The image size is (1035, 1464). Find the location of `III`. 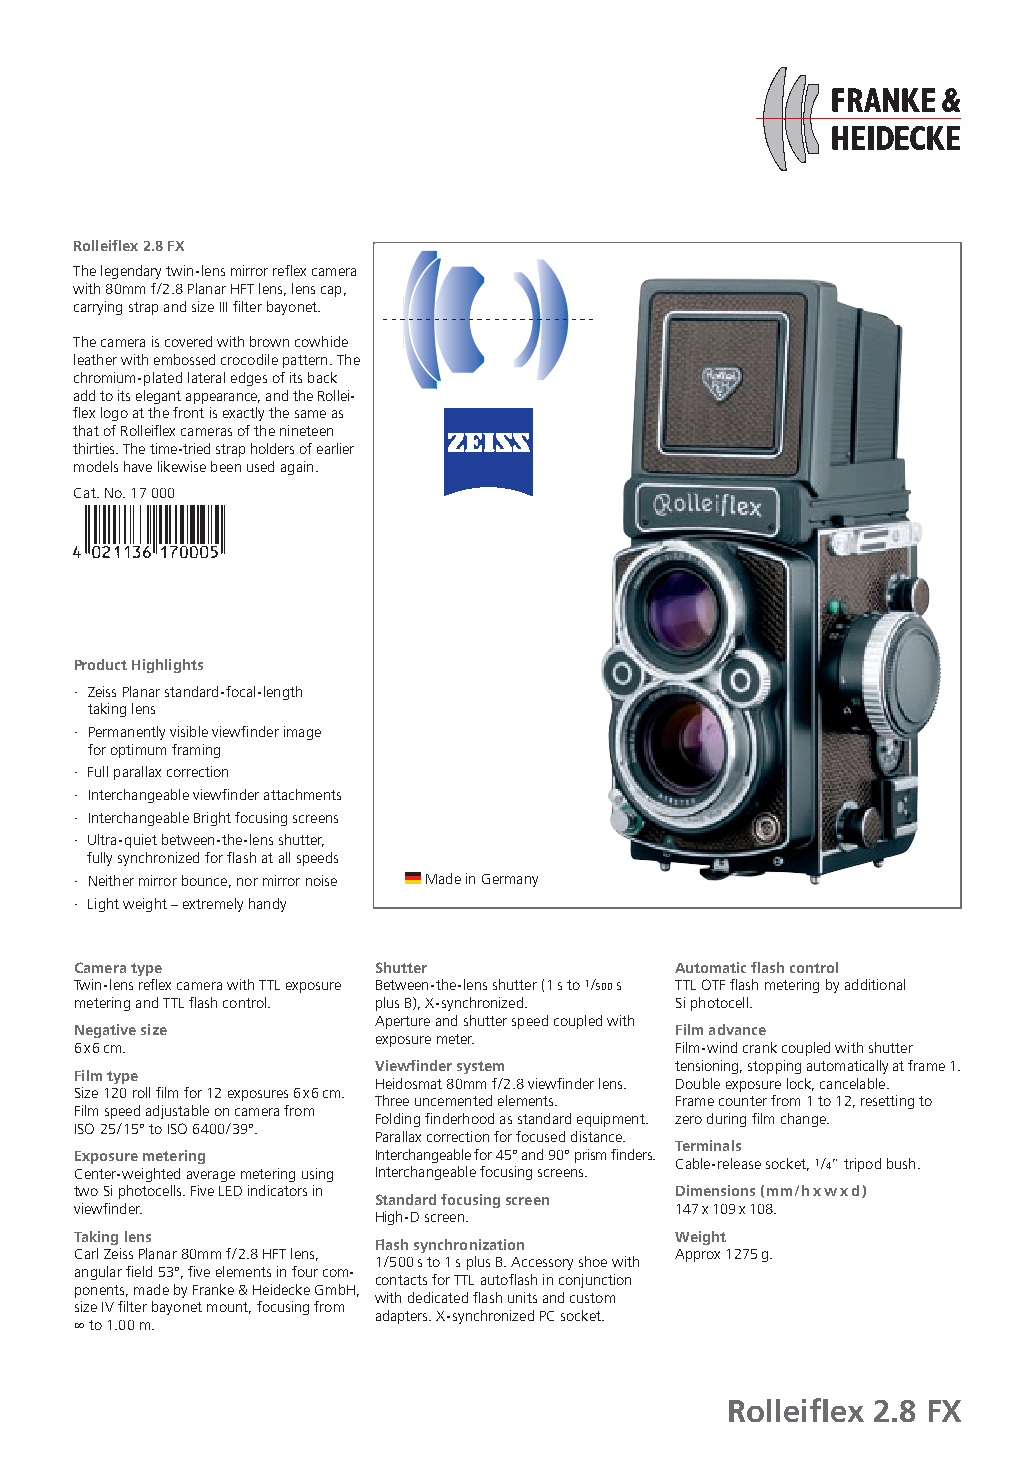

III is located at coordinates (223, 307).
